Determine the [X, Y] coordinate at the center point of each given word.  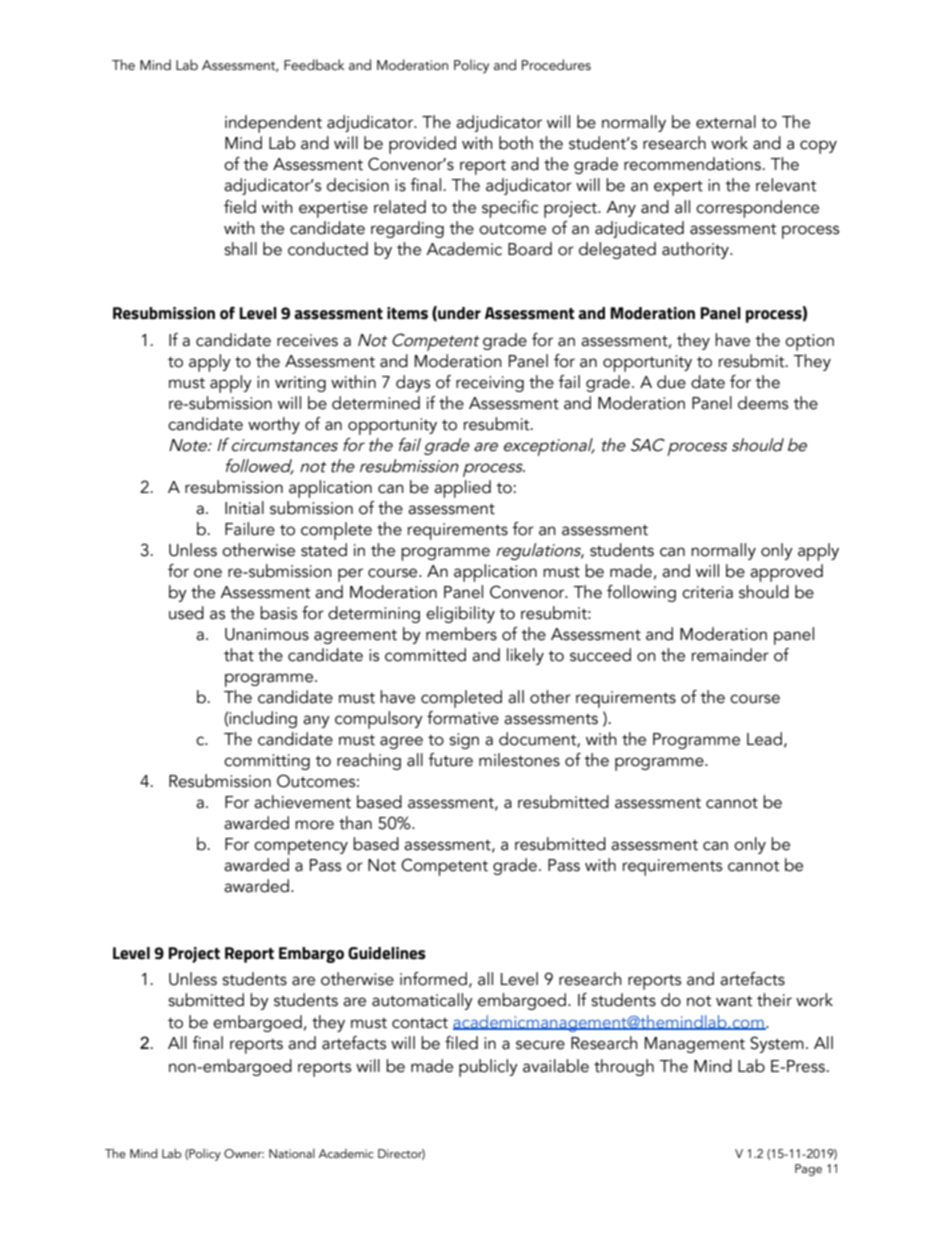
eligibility [460, 614]
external [726, 122]
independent [273, 124]
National [292, 1153]
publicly [488, 1068]
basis [278, 613]
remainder [730, 655]
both [516, 143]
